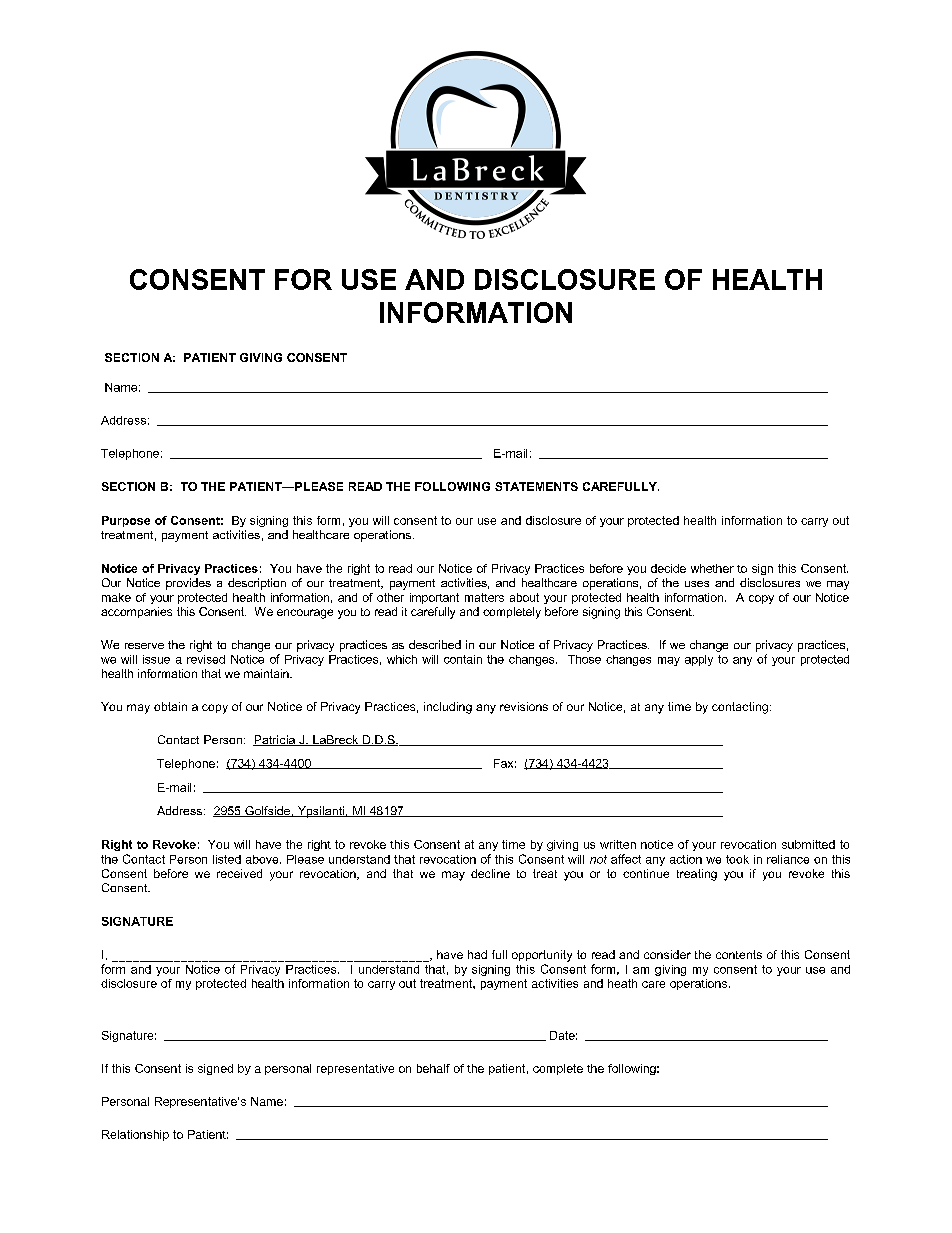  Describe the element at coordinates (170, 706) in the screenshot. I see `obtain` at that location.
